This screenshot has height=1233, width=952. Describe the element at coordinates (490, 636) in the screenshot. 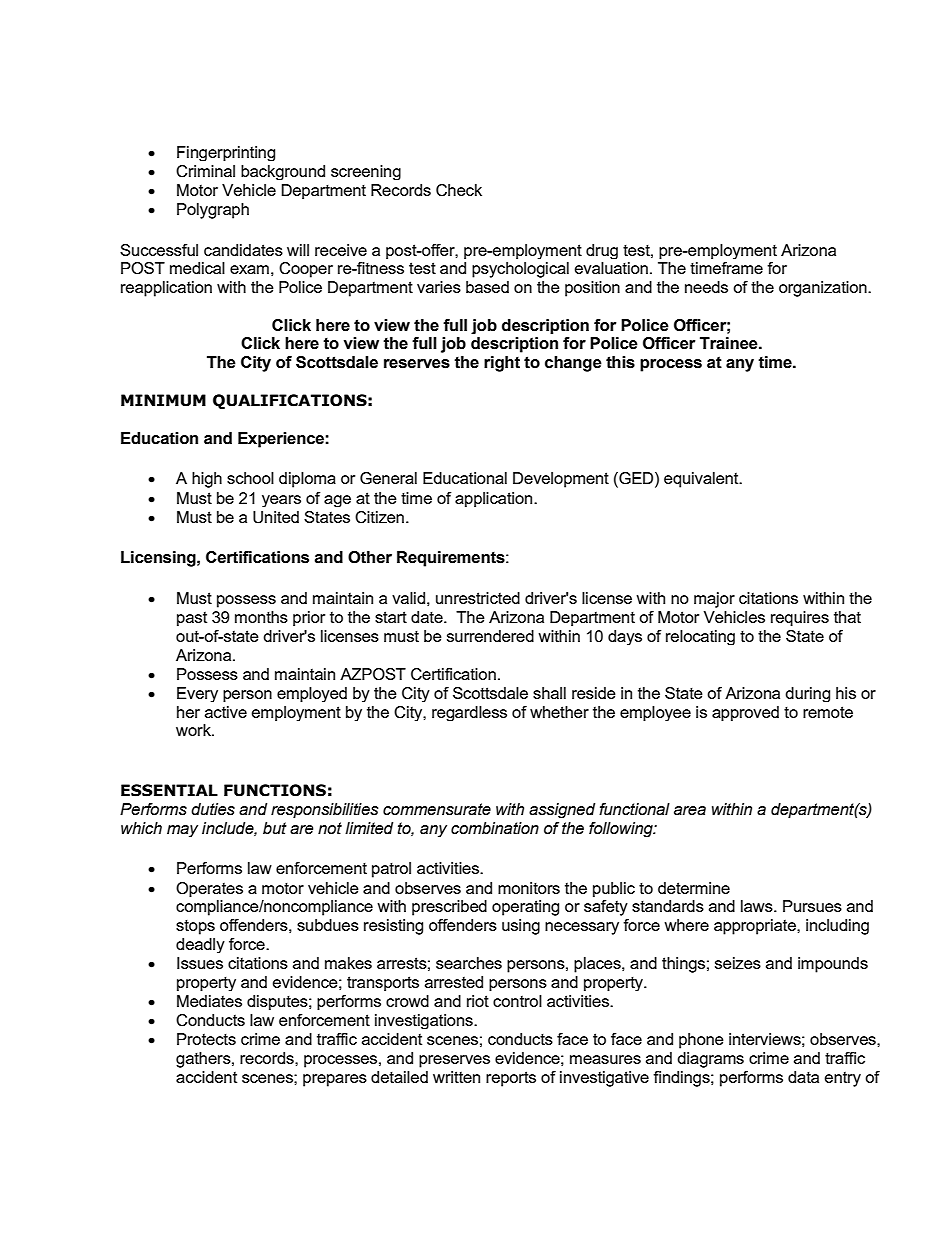

I see `surrendered` at that location.
